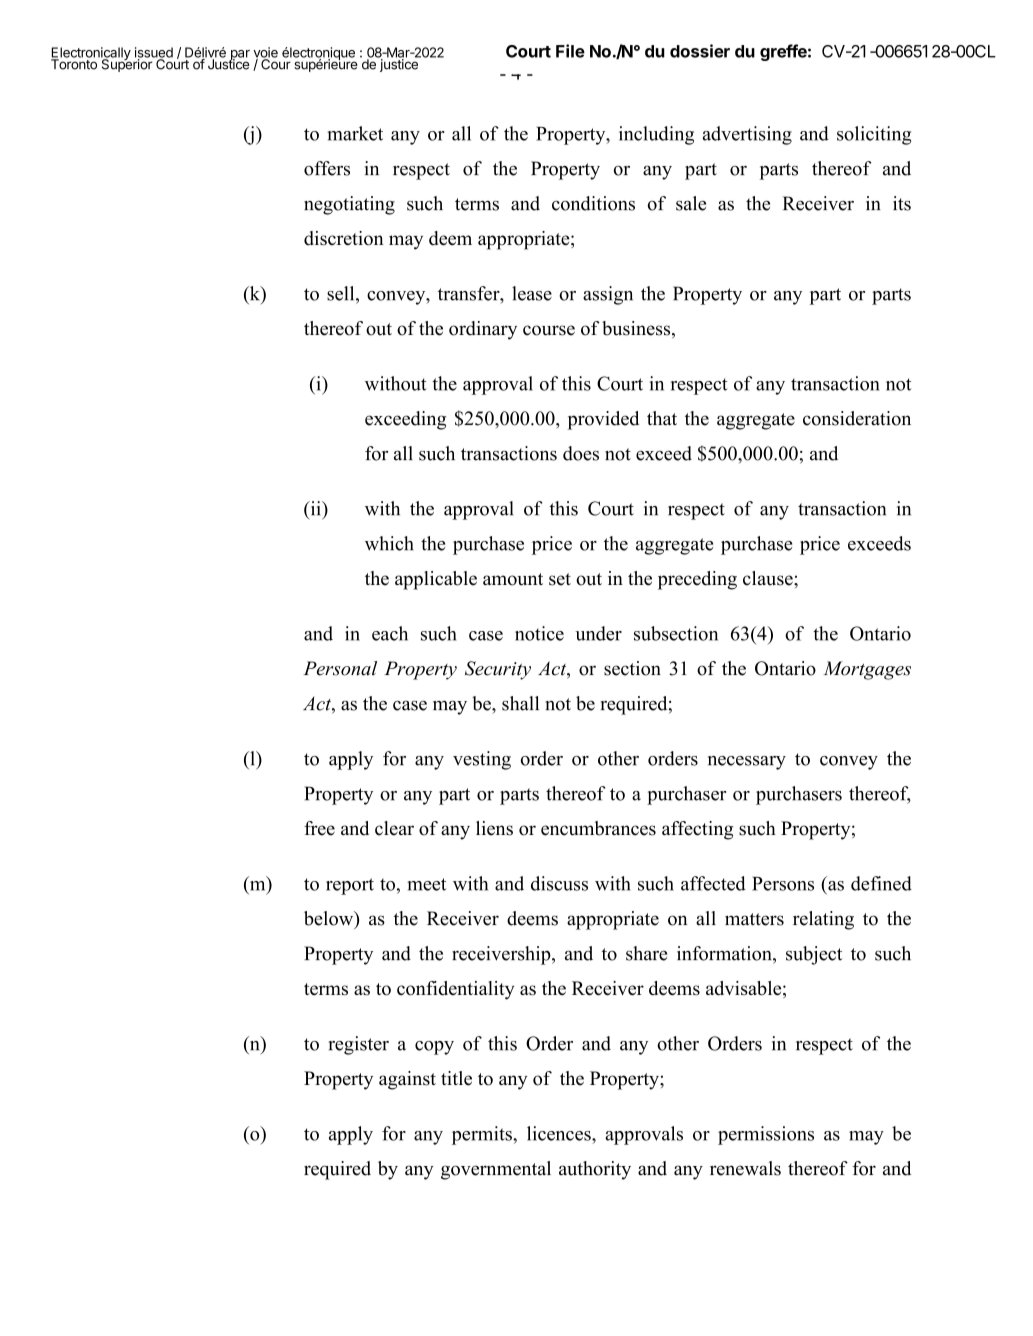  I want to click on clause, so click(769, 578).
